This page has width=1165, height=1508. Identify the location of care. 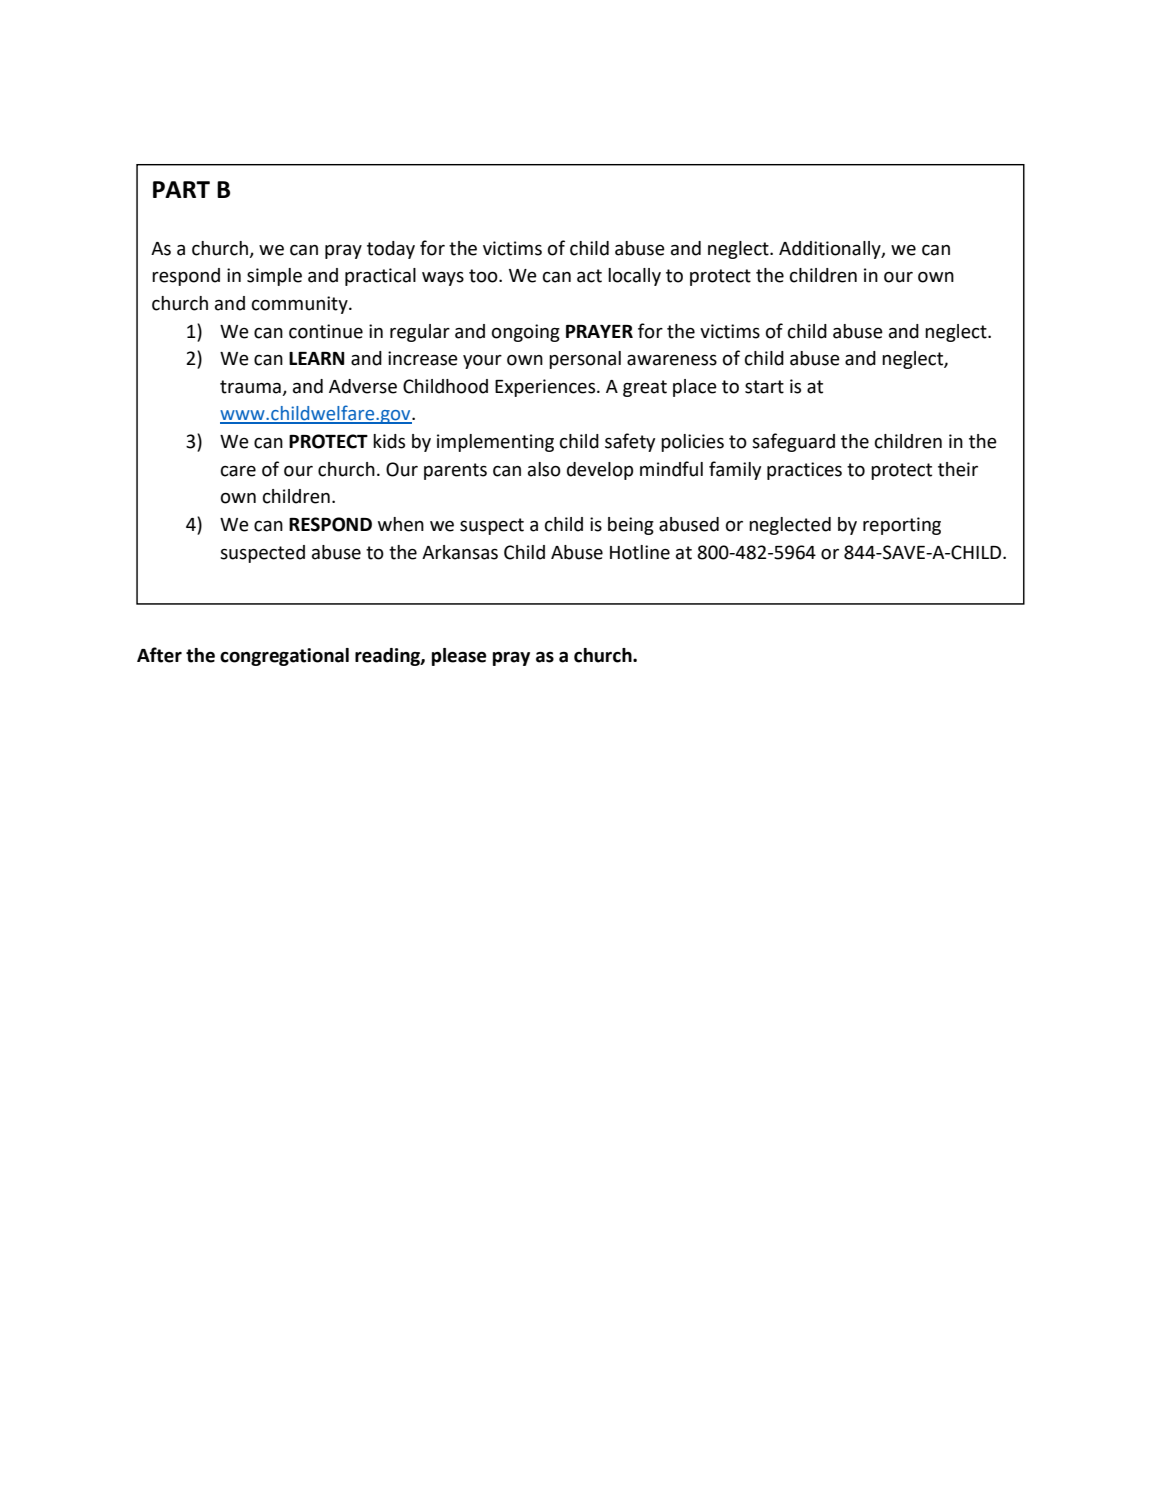
(238, 471).
